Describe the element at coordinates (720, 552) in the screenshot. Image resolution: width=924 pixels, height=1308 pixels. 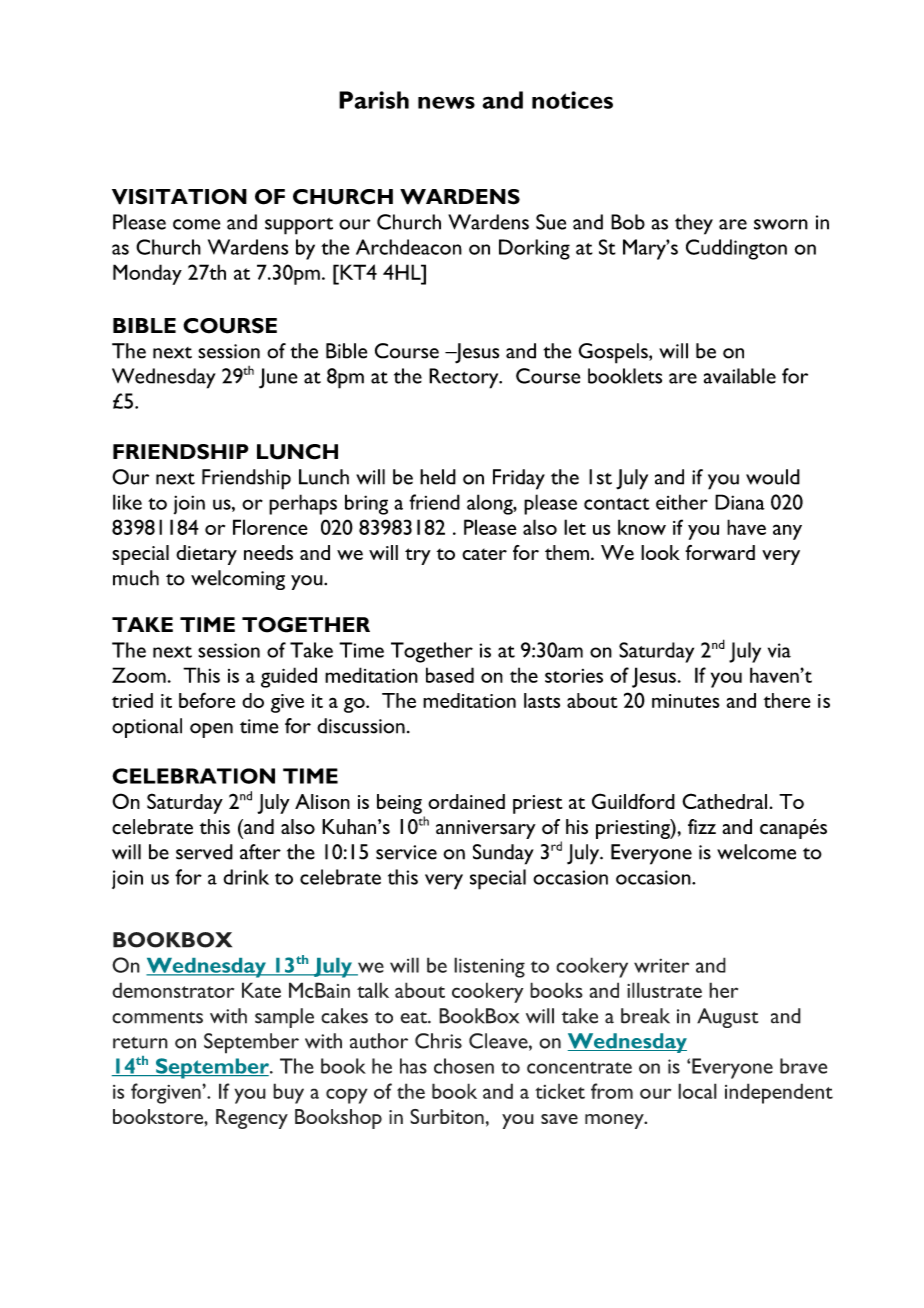
I see `forward` at that location.
